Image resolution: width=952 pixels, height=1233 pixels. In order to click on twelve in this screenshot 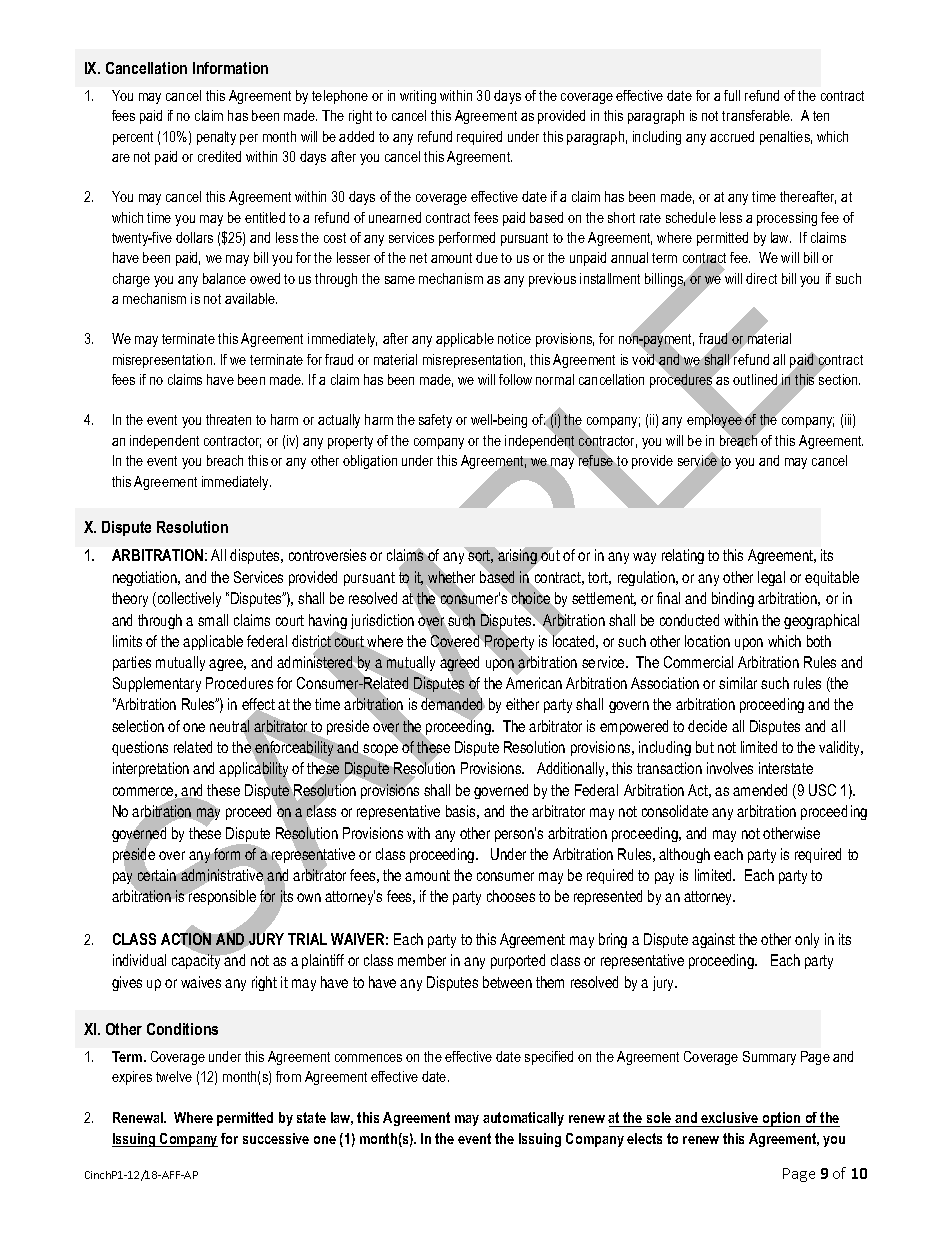, I will do `click(174, 1076)`.
